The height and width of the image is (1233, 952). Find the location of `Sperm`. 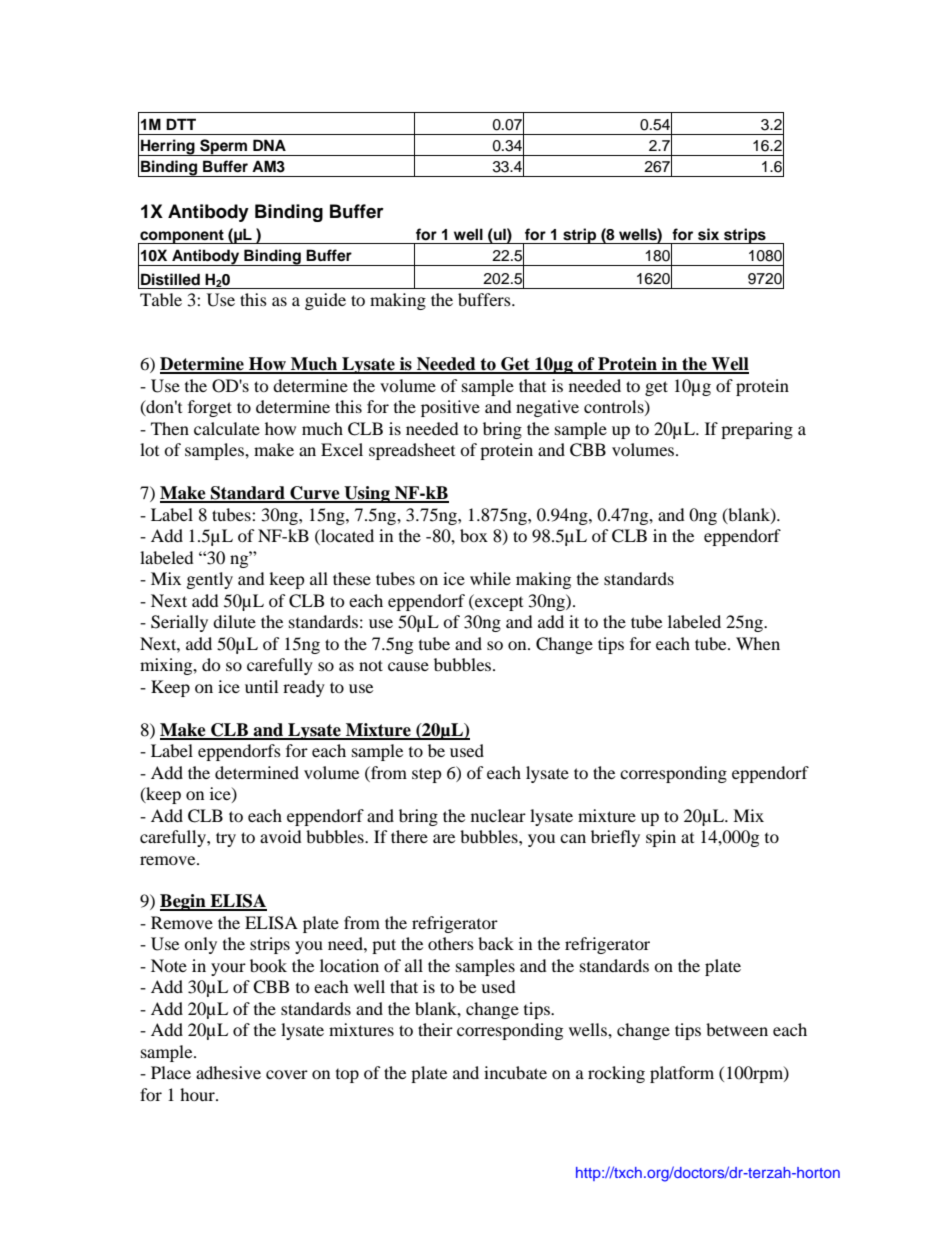

Sperm is located at coordinates (224, 147).
